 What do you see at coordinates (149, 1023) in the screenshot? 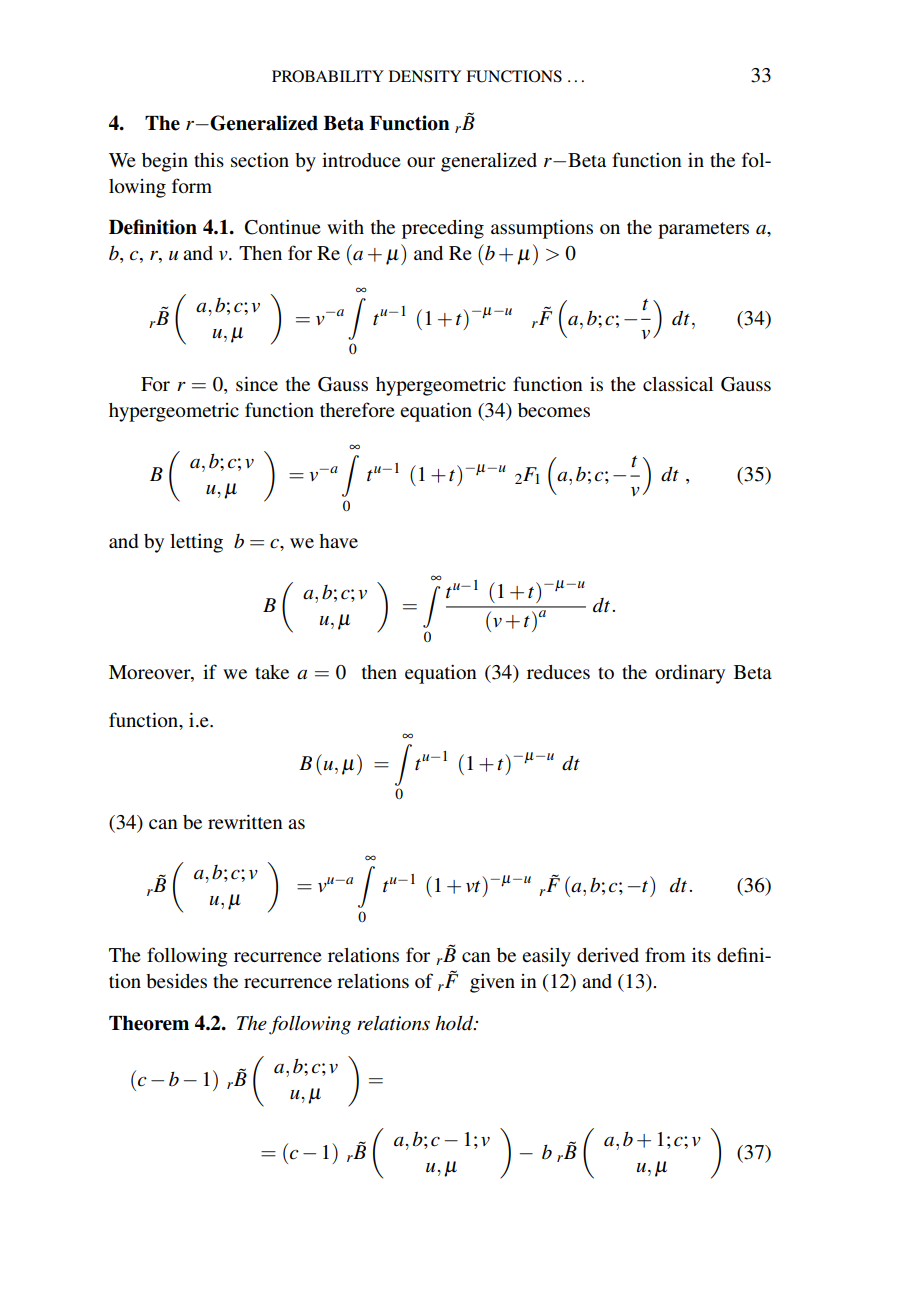
I see `Theorem` at bounding box center [149, 1023].
